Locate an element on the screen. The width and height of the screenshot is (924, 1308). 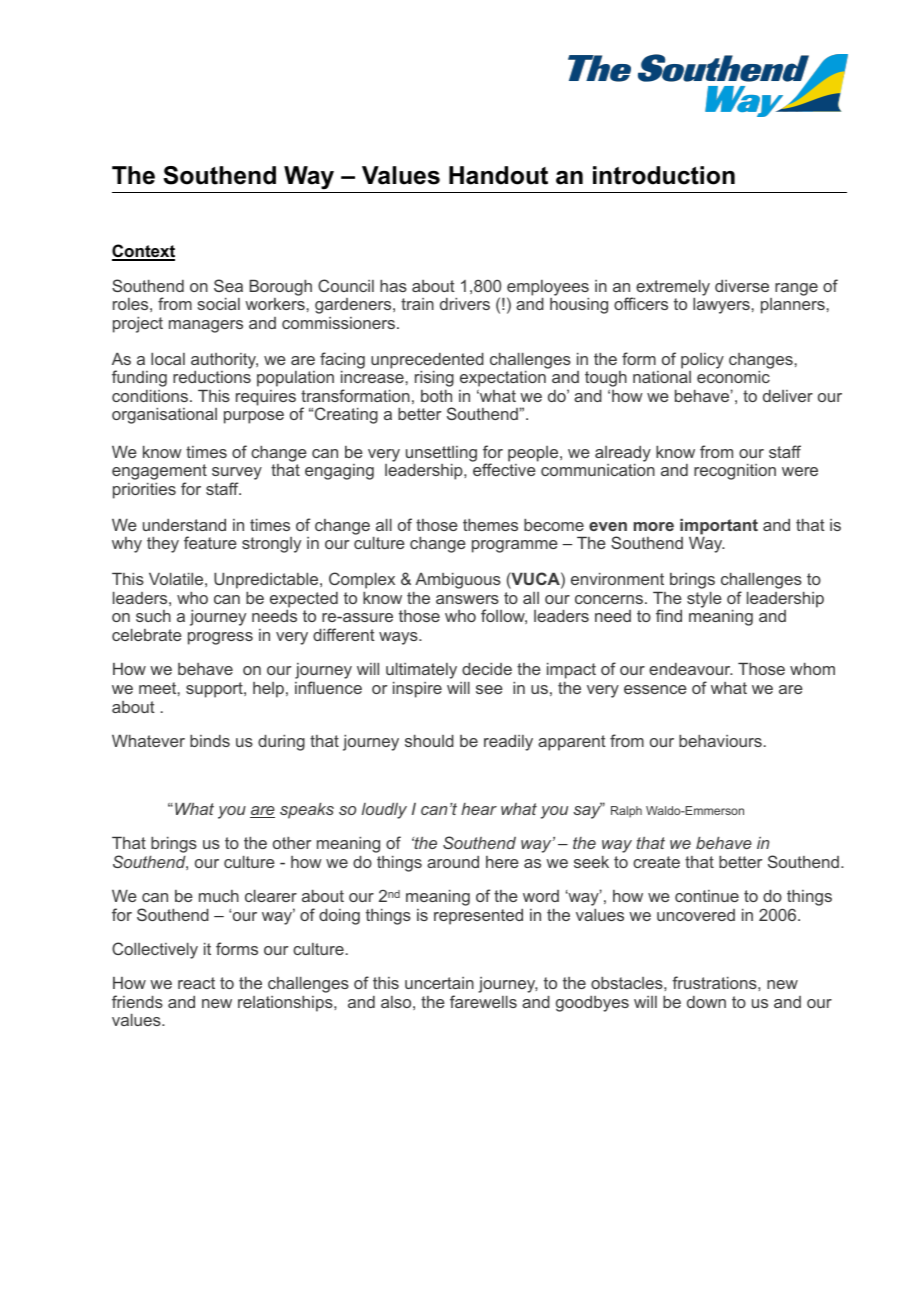
react is located at coordinates (196, 983).
